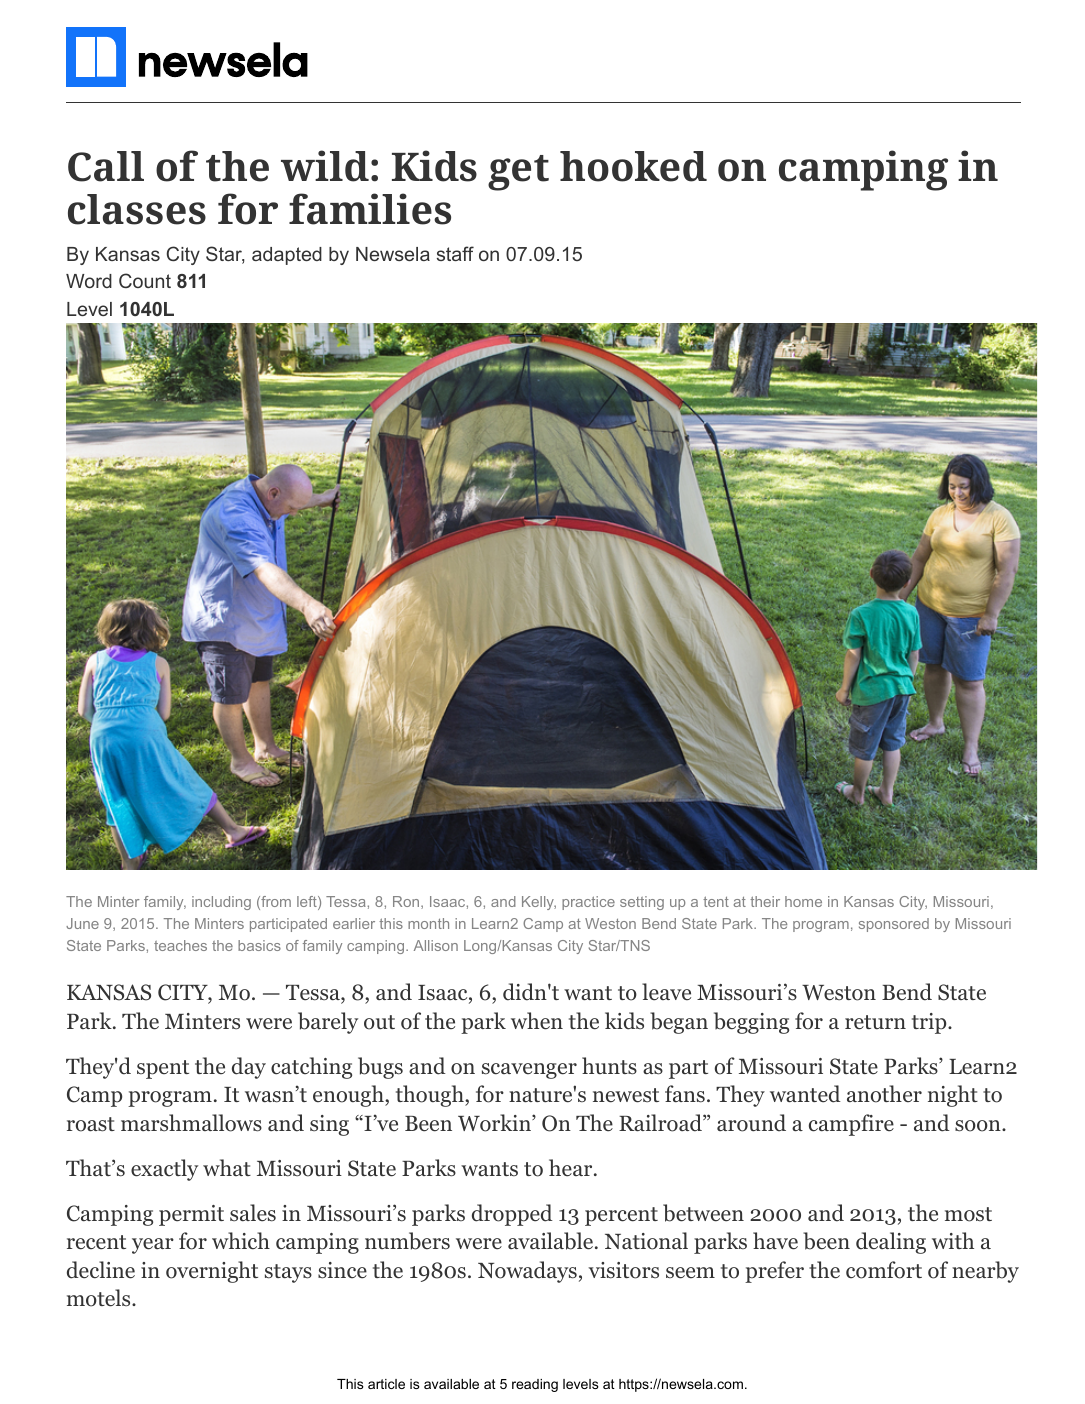 The height and width of the image is (1404, 1085). I want to click on hooked, so click(633, 166).
